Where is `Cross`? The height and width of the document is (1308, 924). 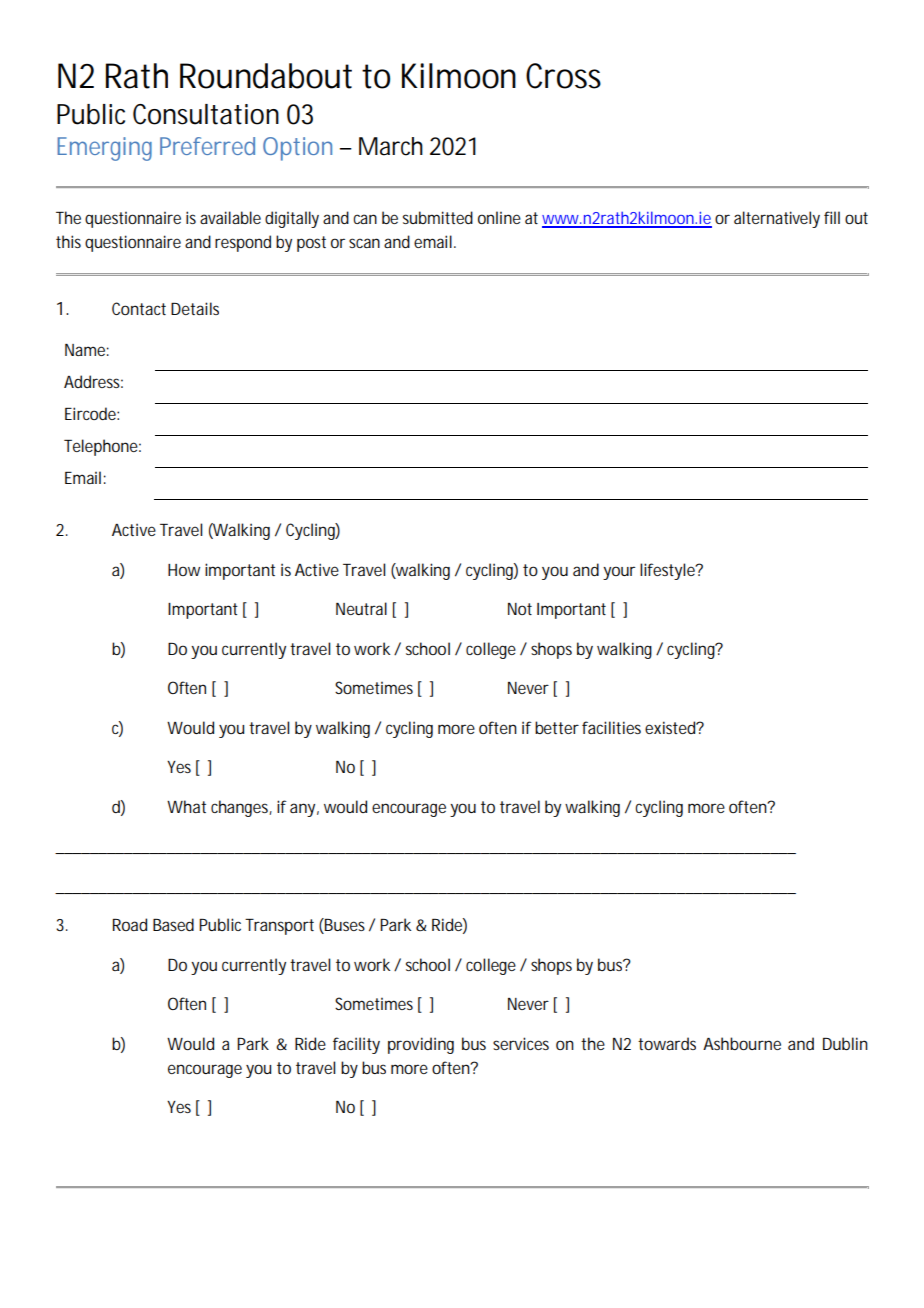
Cross is located at coordinates (563, 76).
